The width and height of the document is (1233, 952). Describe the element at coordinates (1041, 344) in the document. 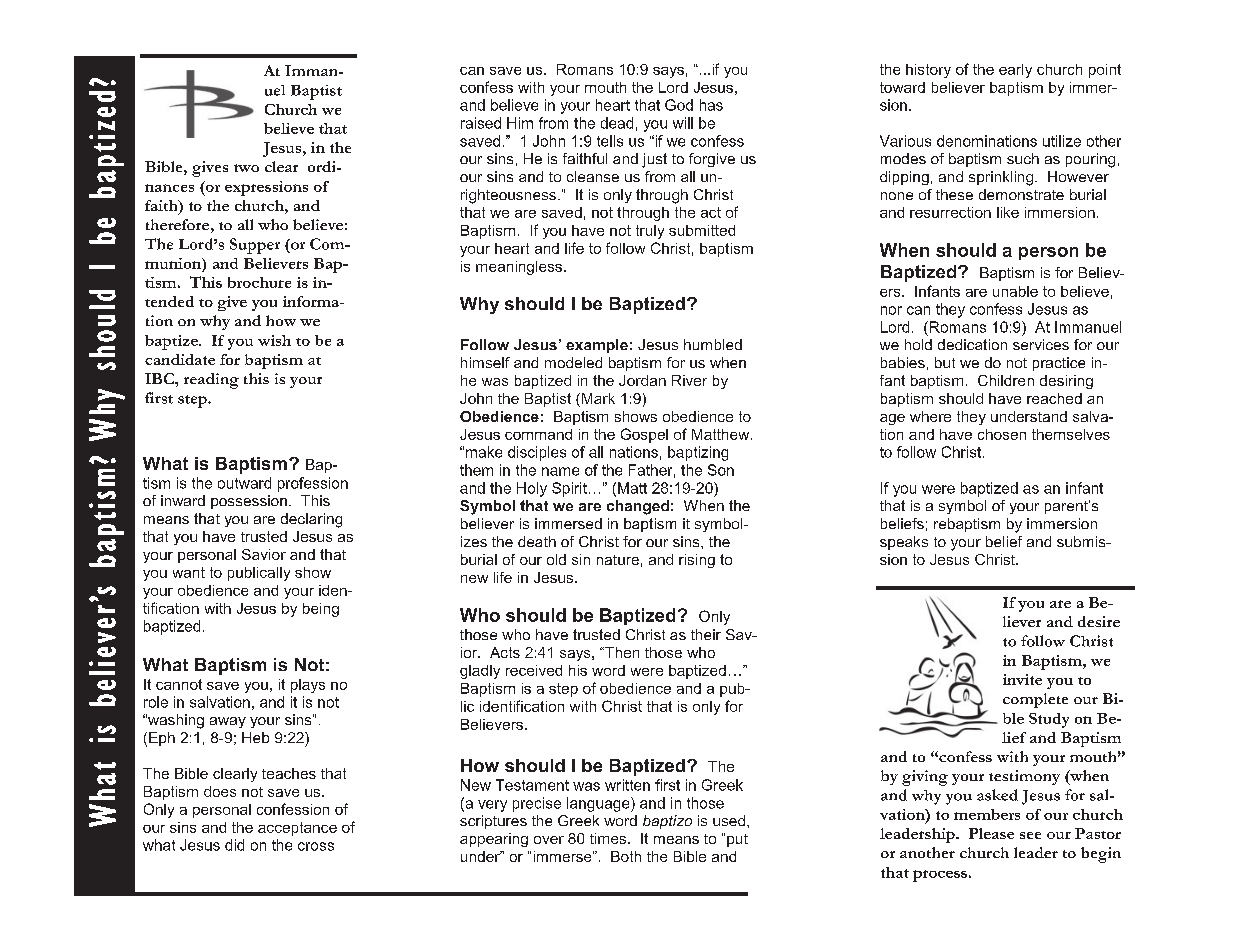

I see `services` at that location.
